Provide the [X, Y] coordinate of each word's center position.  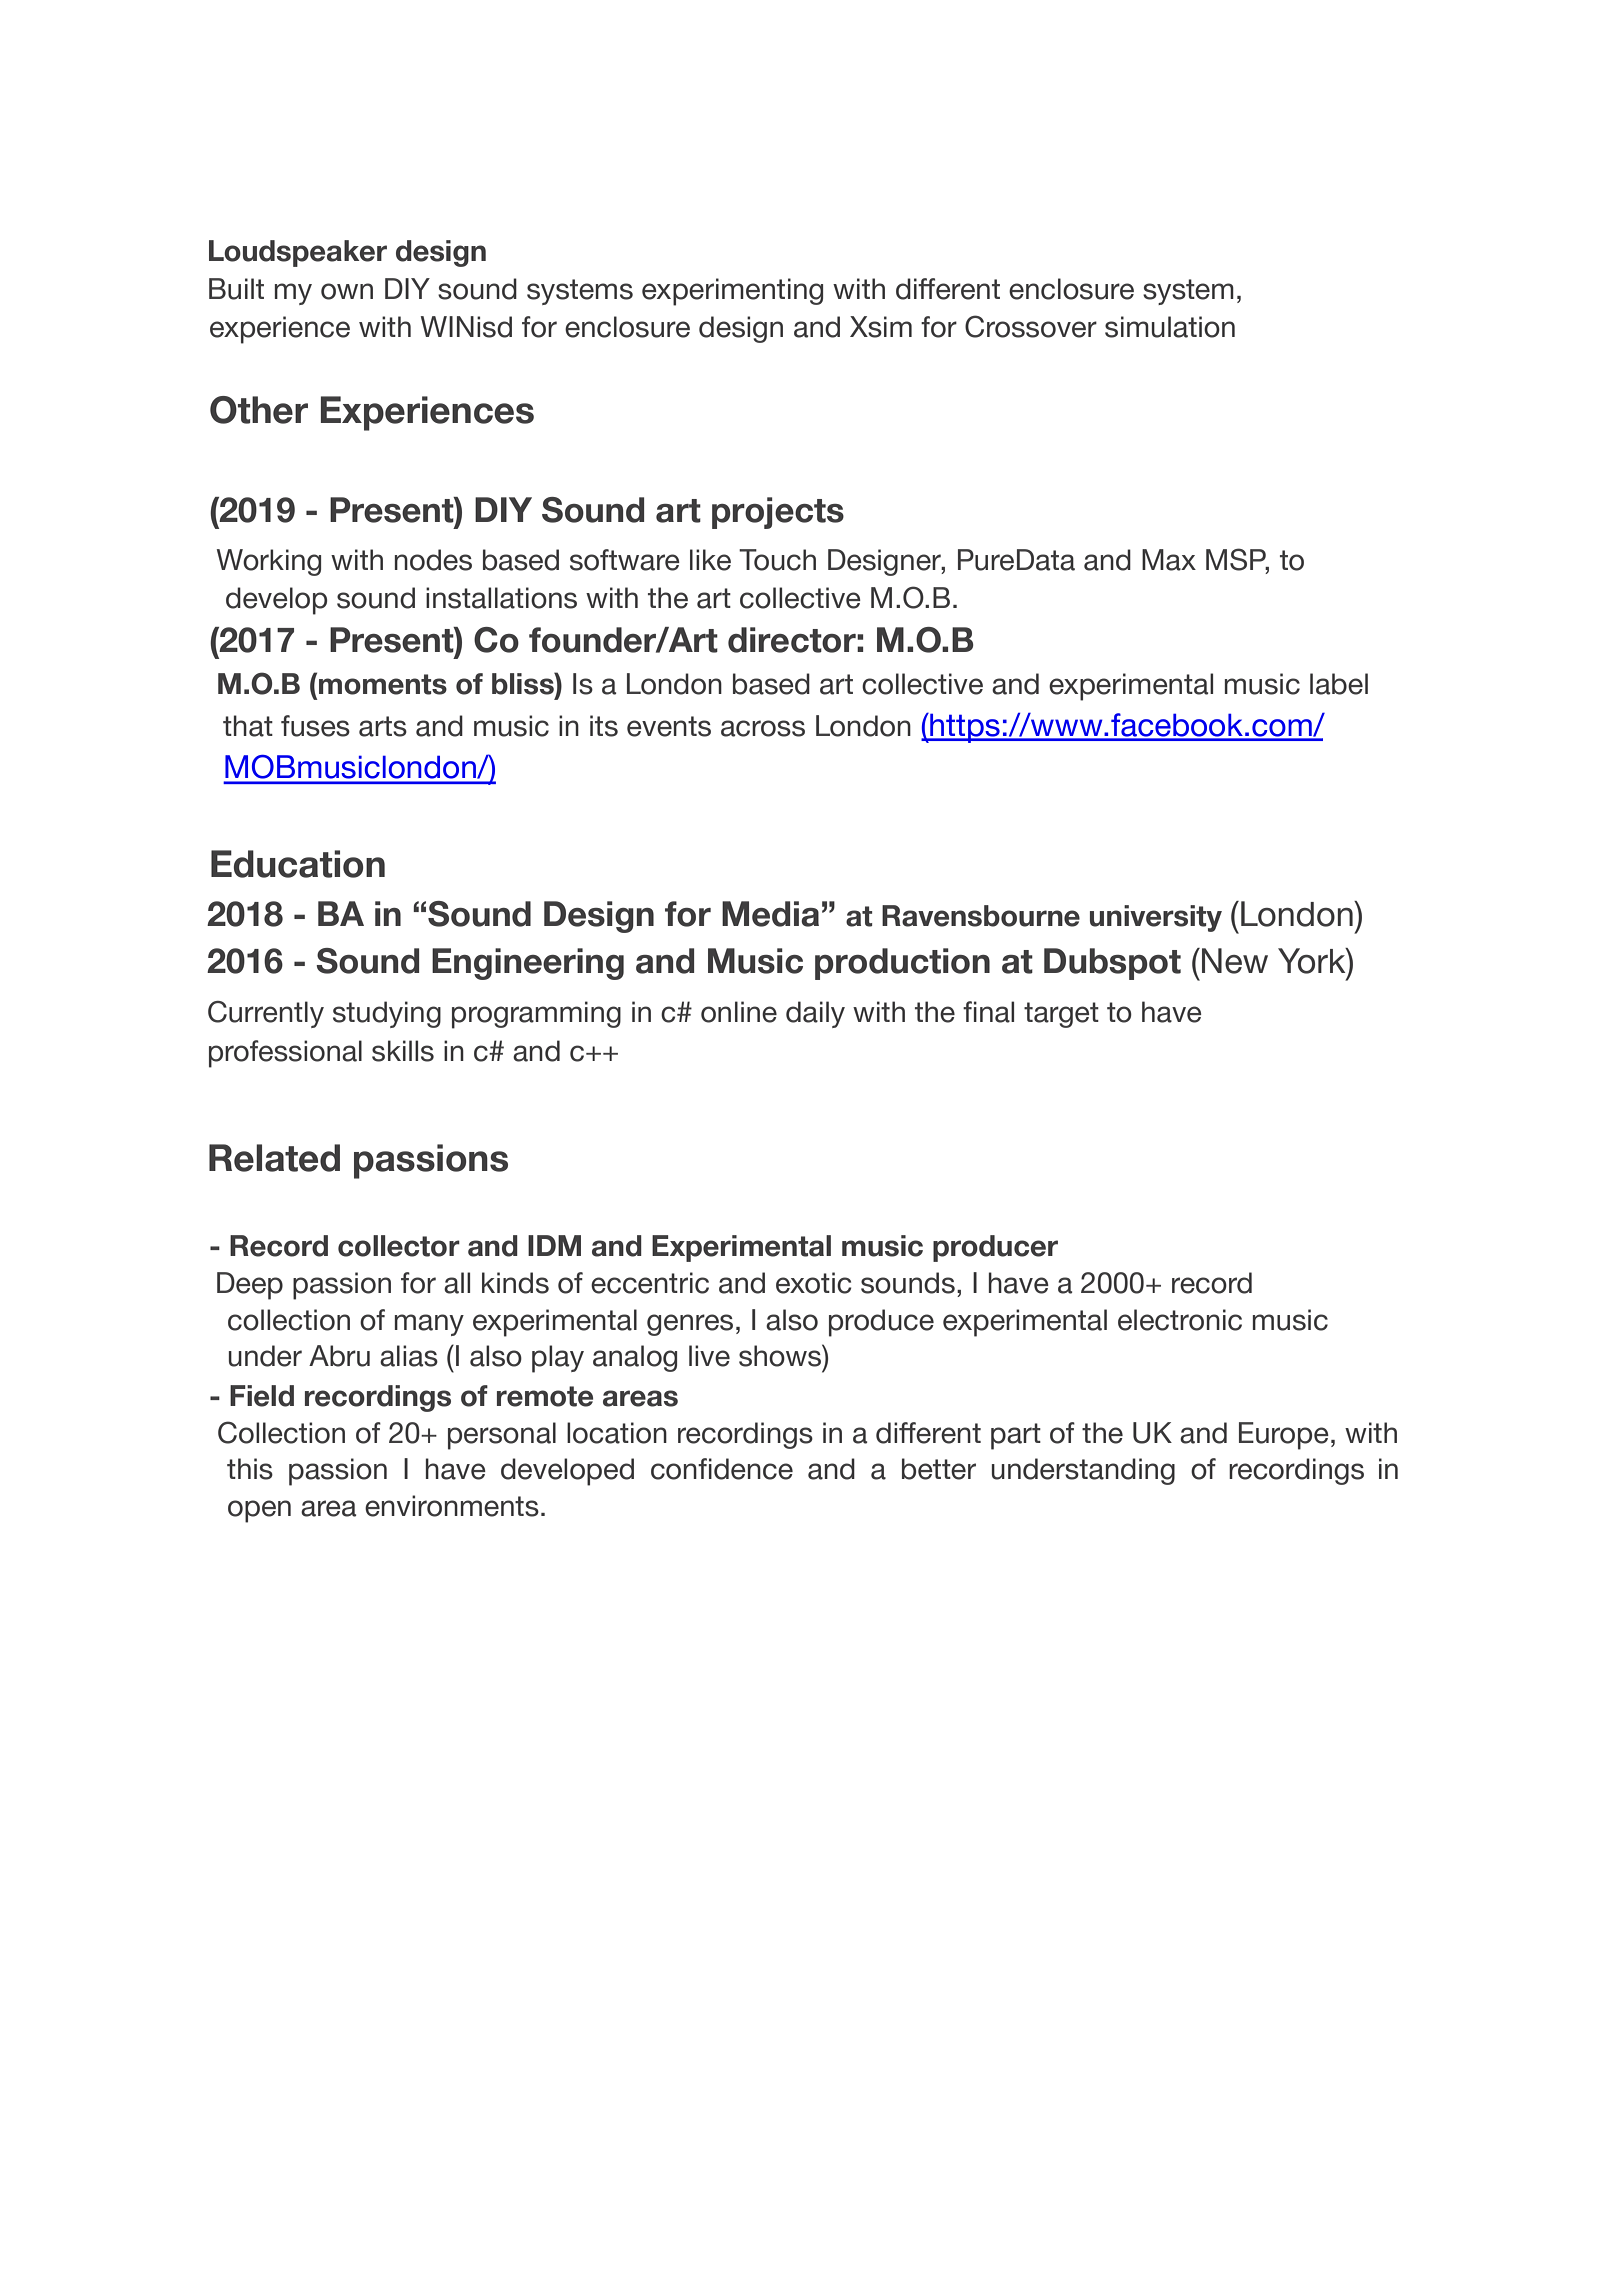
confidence [722, 1469]
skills [403, 1051]
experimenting [732, 292]
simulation [1170, 327]
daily [815, 1014]
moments [383, 684]
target [1061, 1015]
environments [452, 1506]
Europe [1284, 1436]
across [763, 728]
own [347, 291]
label [1339, 684]
